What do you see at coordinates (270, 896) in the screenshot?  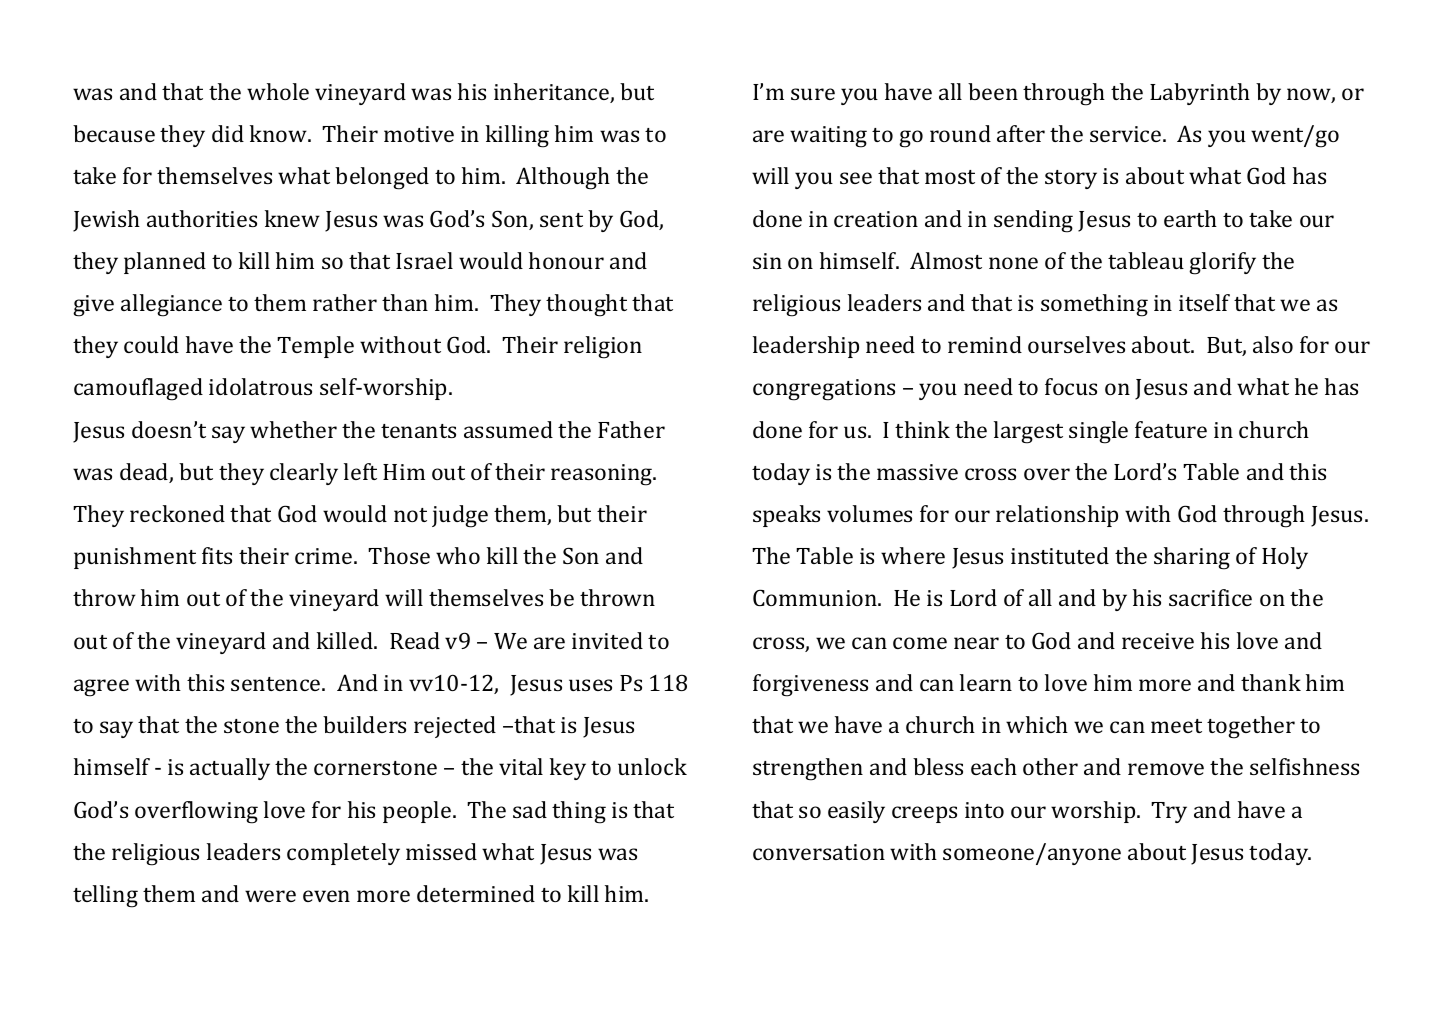 I see `were` at bounding box center [270, 896].
